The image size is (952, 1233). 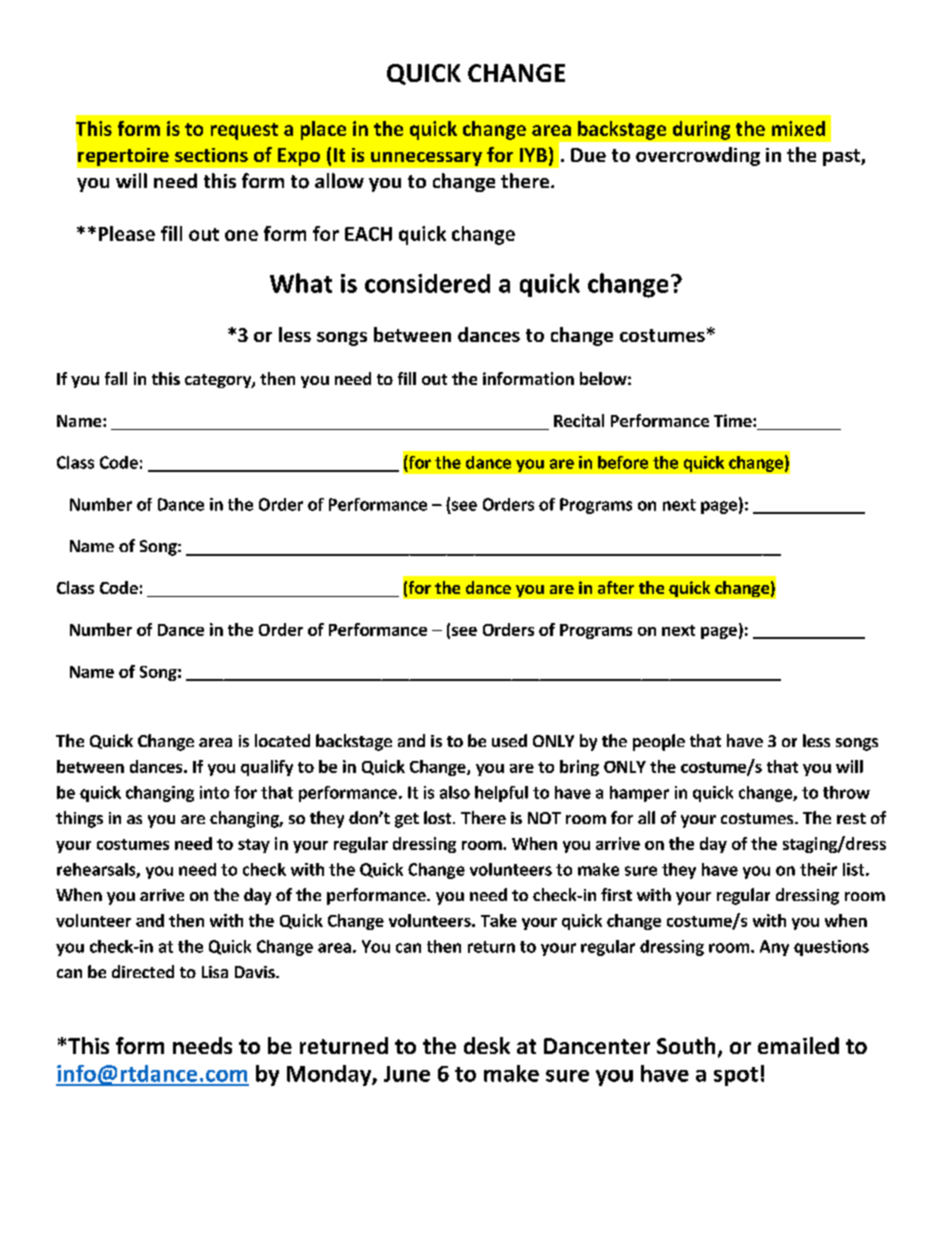 What do you see at coordinates (214, 792) in the page?
I see `into` at bounding box center [214, 792].
